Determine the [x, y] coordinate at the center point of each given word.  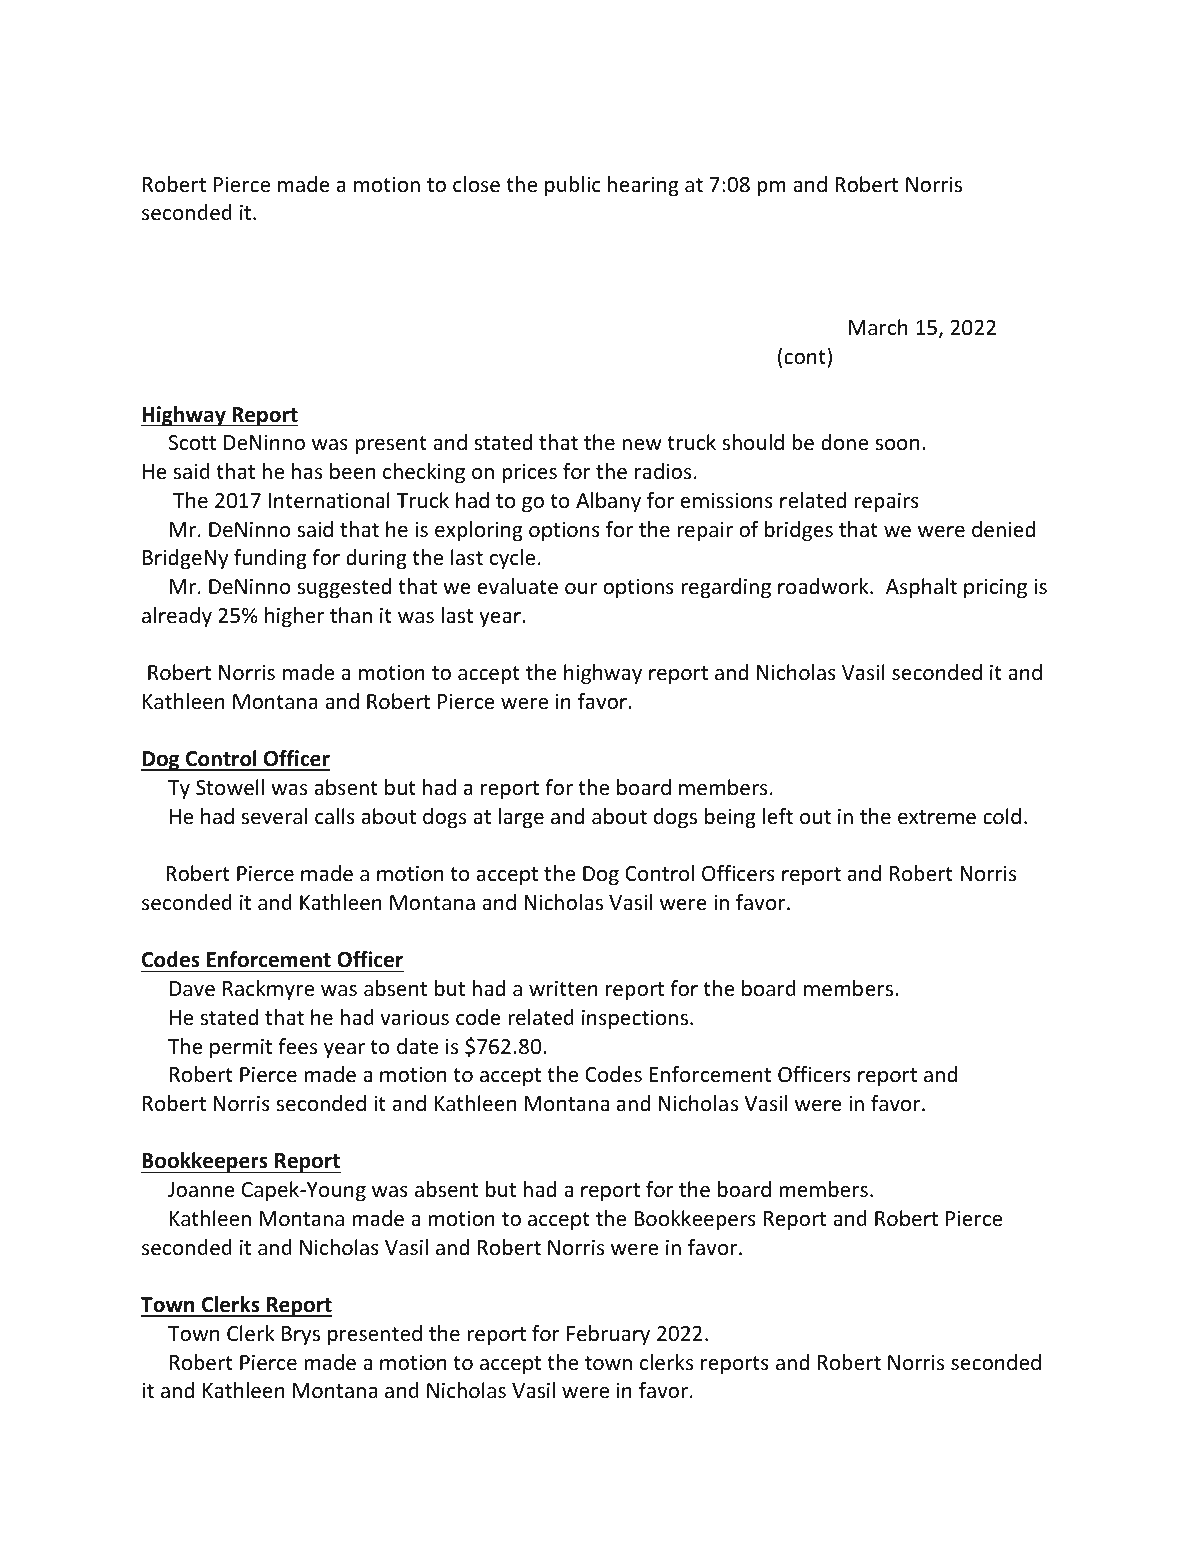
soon [897, 444]
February [608, 1335]
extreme [937, 817]
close [476, 184]
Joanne [201, 1190]
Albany [608, 502]
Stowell [230, 787]
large [521, 818]
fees [297, 1046]
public [573, 186]
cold [1002, 816]
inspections [636, 1019]
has [307, 471]
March [878, 327]
